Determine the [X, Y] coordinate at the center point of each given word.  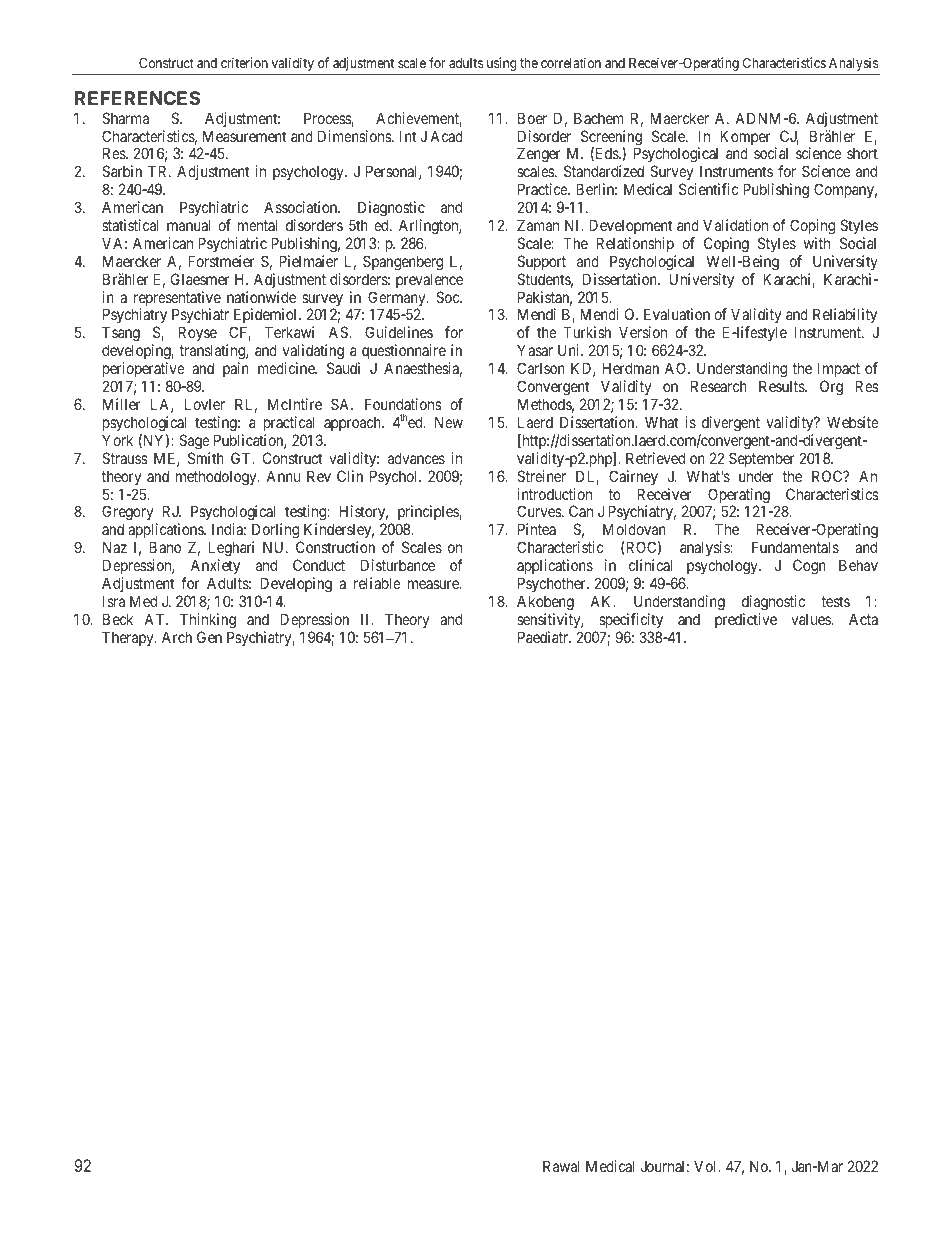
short [862, 153]
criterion [244, 62]
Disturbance [398, 565]
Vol [707, 1166]
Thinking [208, 621]
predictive [746, 620]
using [501, 64]
